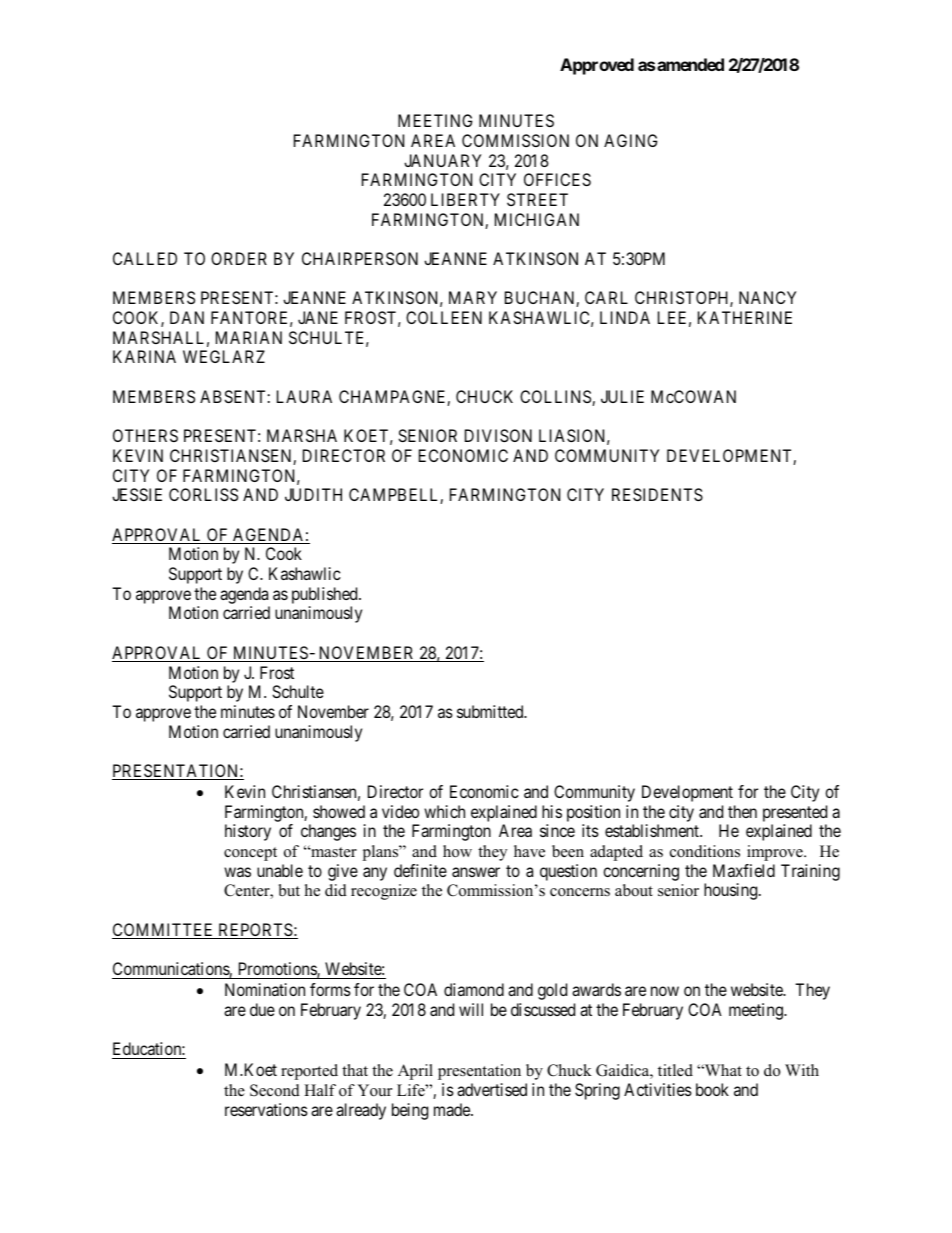 The height and width of the page is (1233, 952). What do you see at coordinates (712, 1089) in the page?
I see `book` at bounding box center [712, 1089].
